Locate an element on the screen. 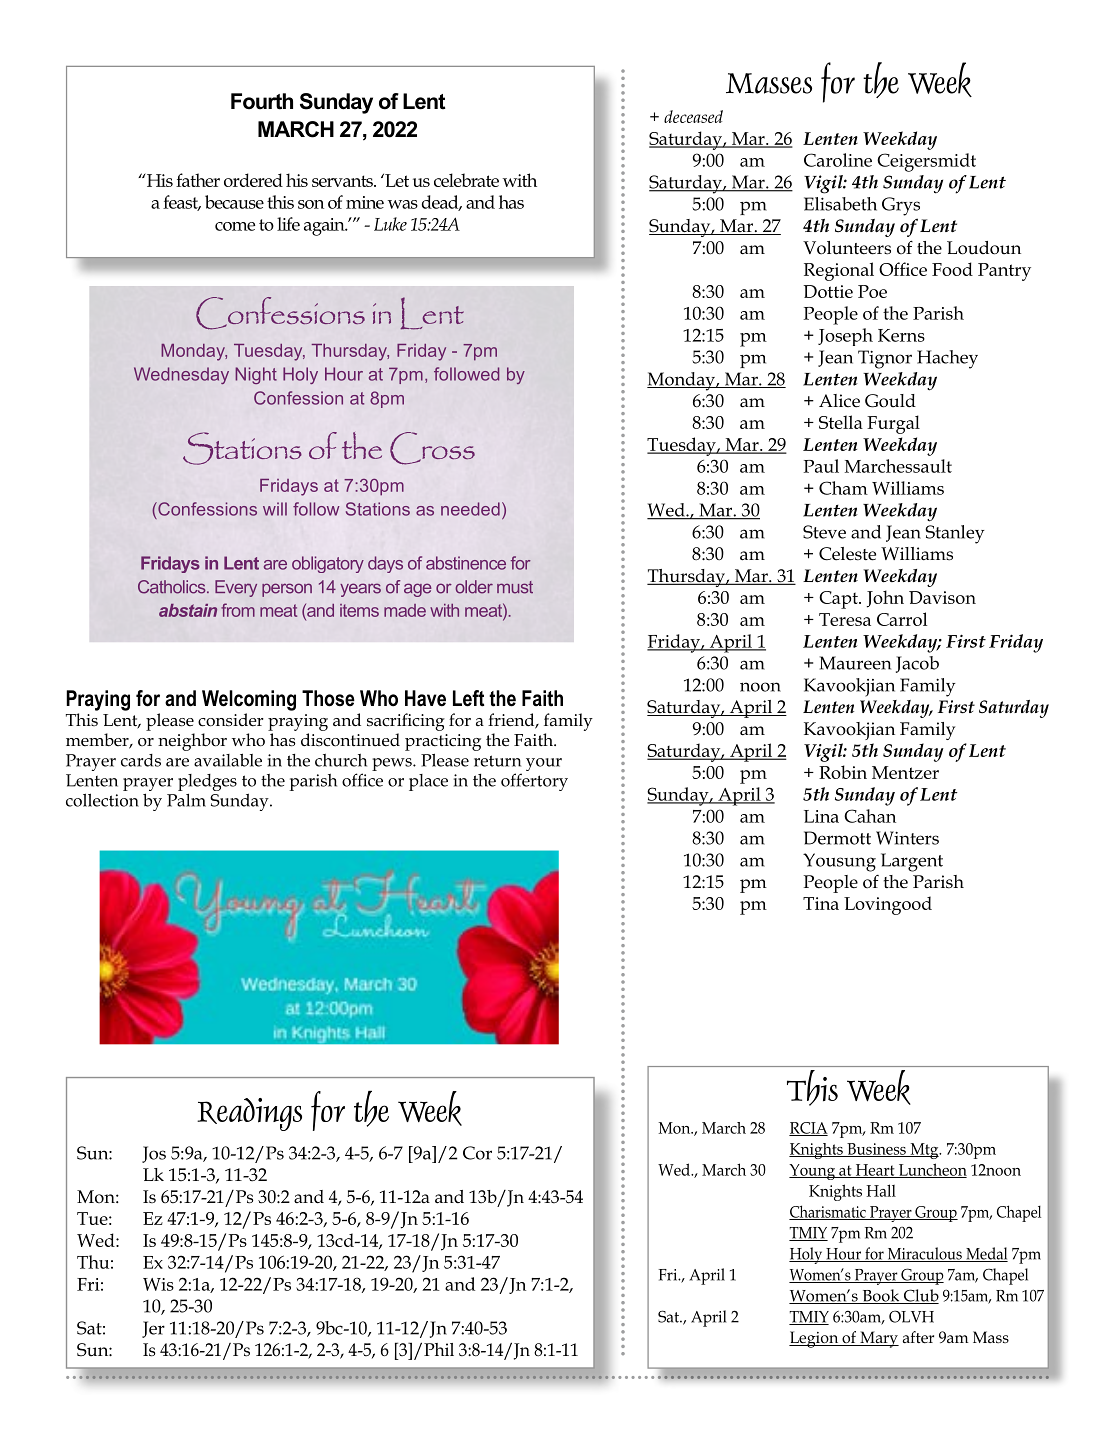 Image resolution: width=1115 pixels, height=1443 pixels. Wis is located at coordinates (158, 1284).
